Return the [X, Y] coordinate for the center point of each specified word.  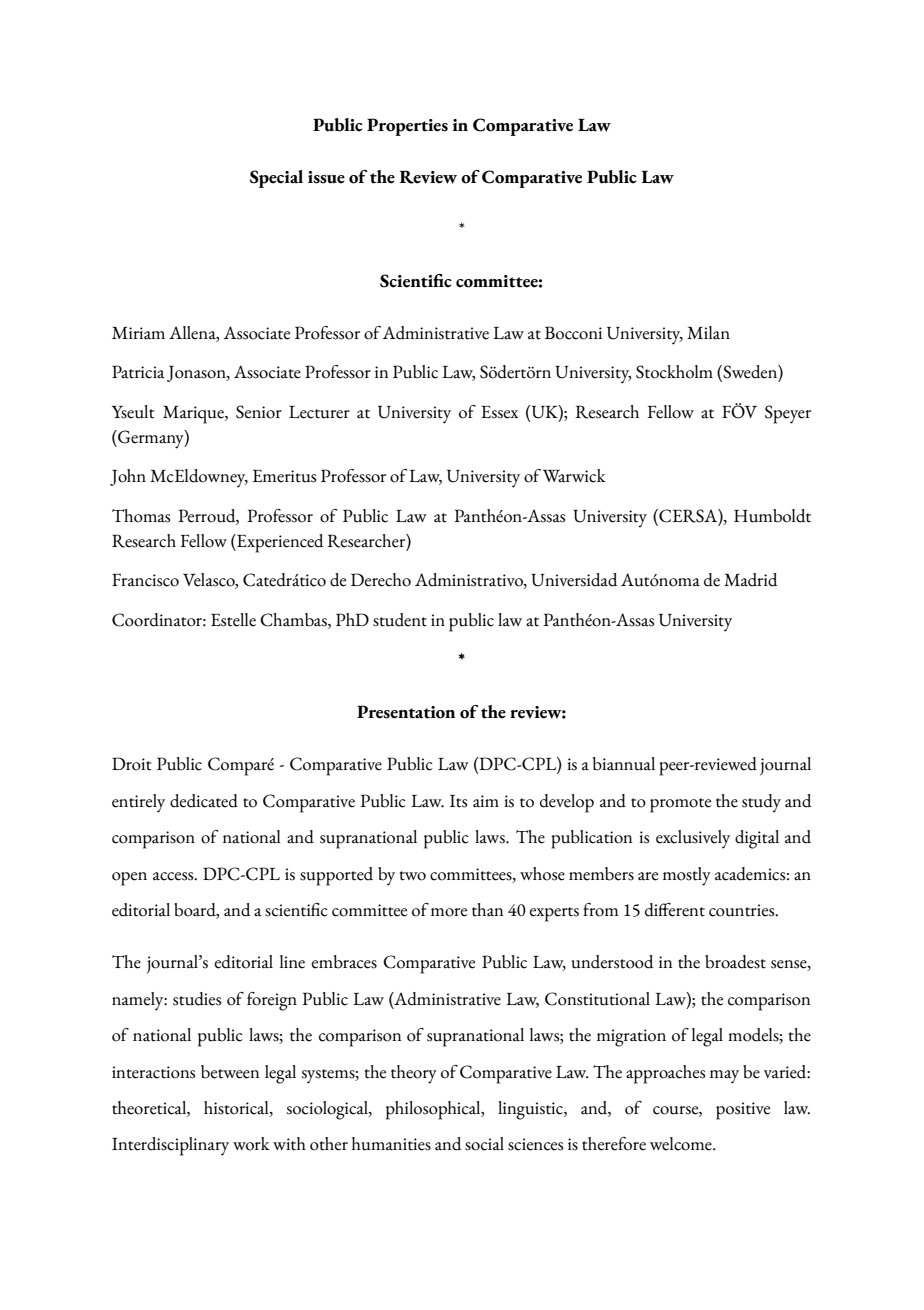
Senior [259, 412]
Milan [708, 333]
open [129, 879]
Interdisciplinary [170, 1146]
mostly [687, 876]
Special [276, 179]
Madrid [751, 580]
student [400, 620]
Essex [499, 412]
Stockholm [674, 372]
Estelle [233, 620]
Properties [407, 127]
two [413, 876]
